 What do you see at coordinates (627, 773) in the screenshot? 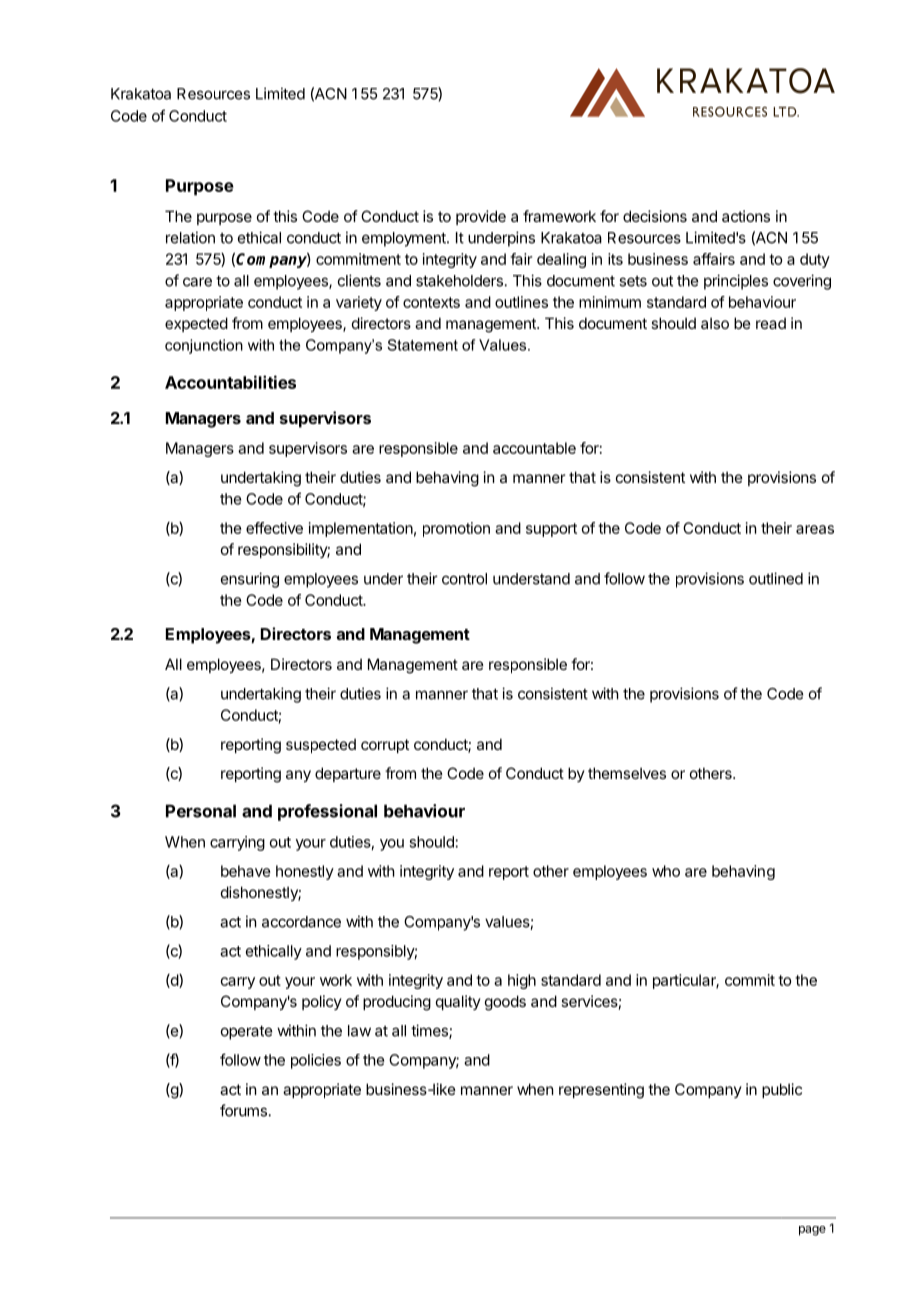
I see `themselves` at bounding box center [627, 773].
